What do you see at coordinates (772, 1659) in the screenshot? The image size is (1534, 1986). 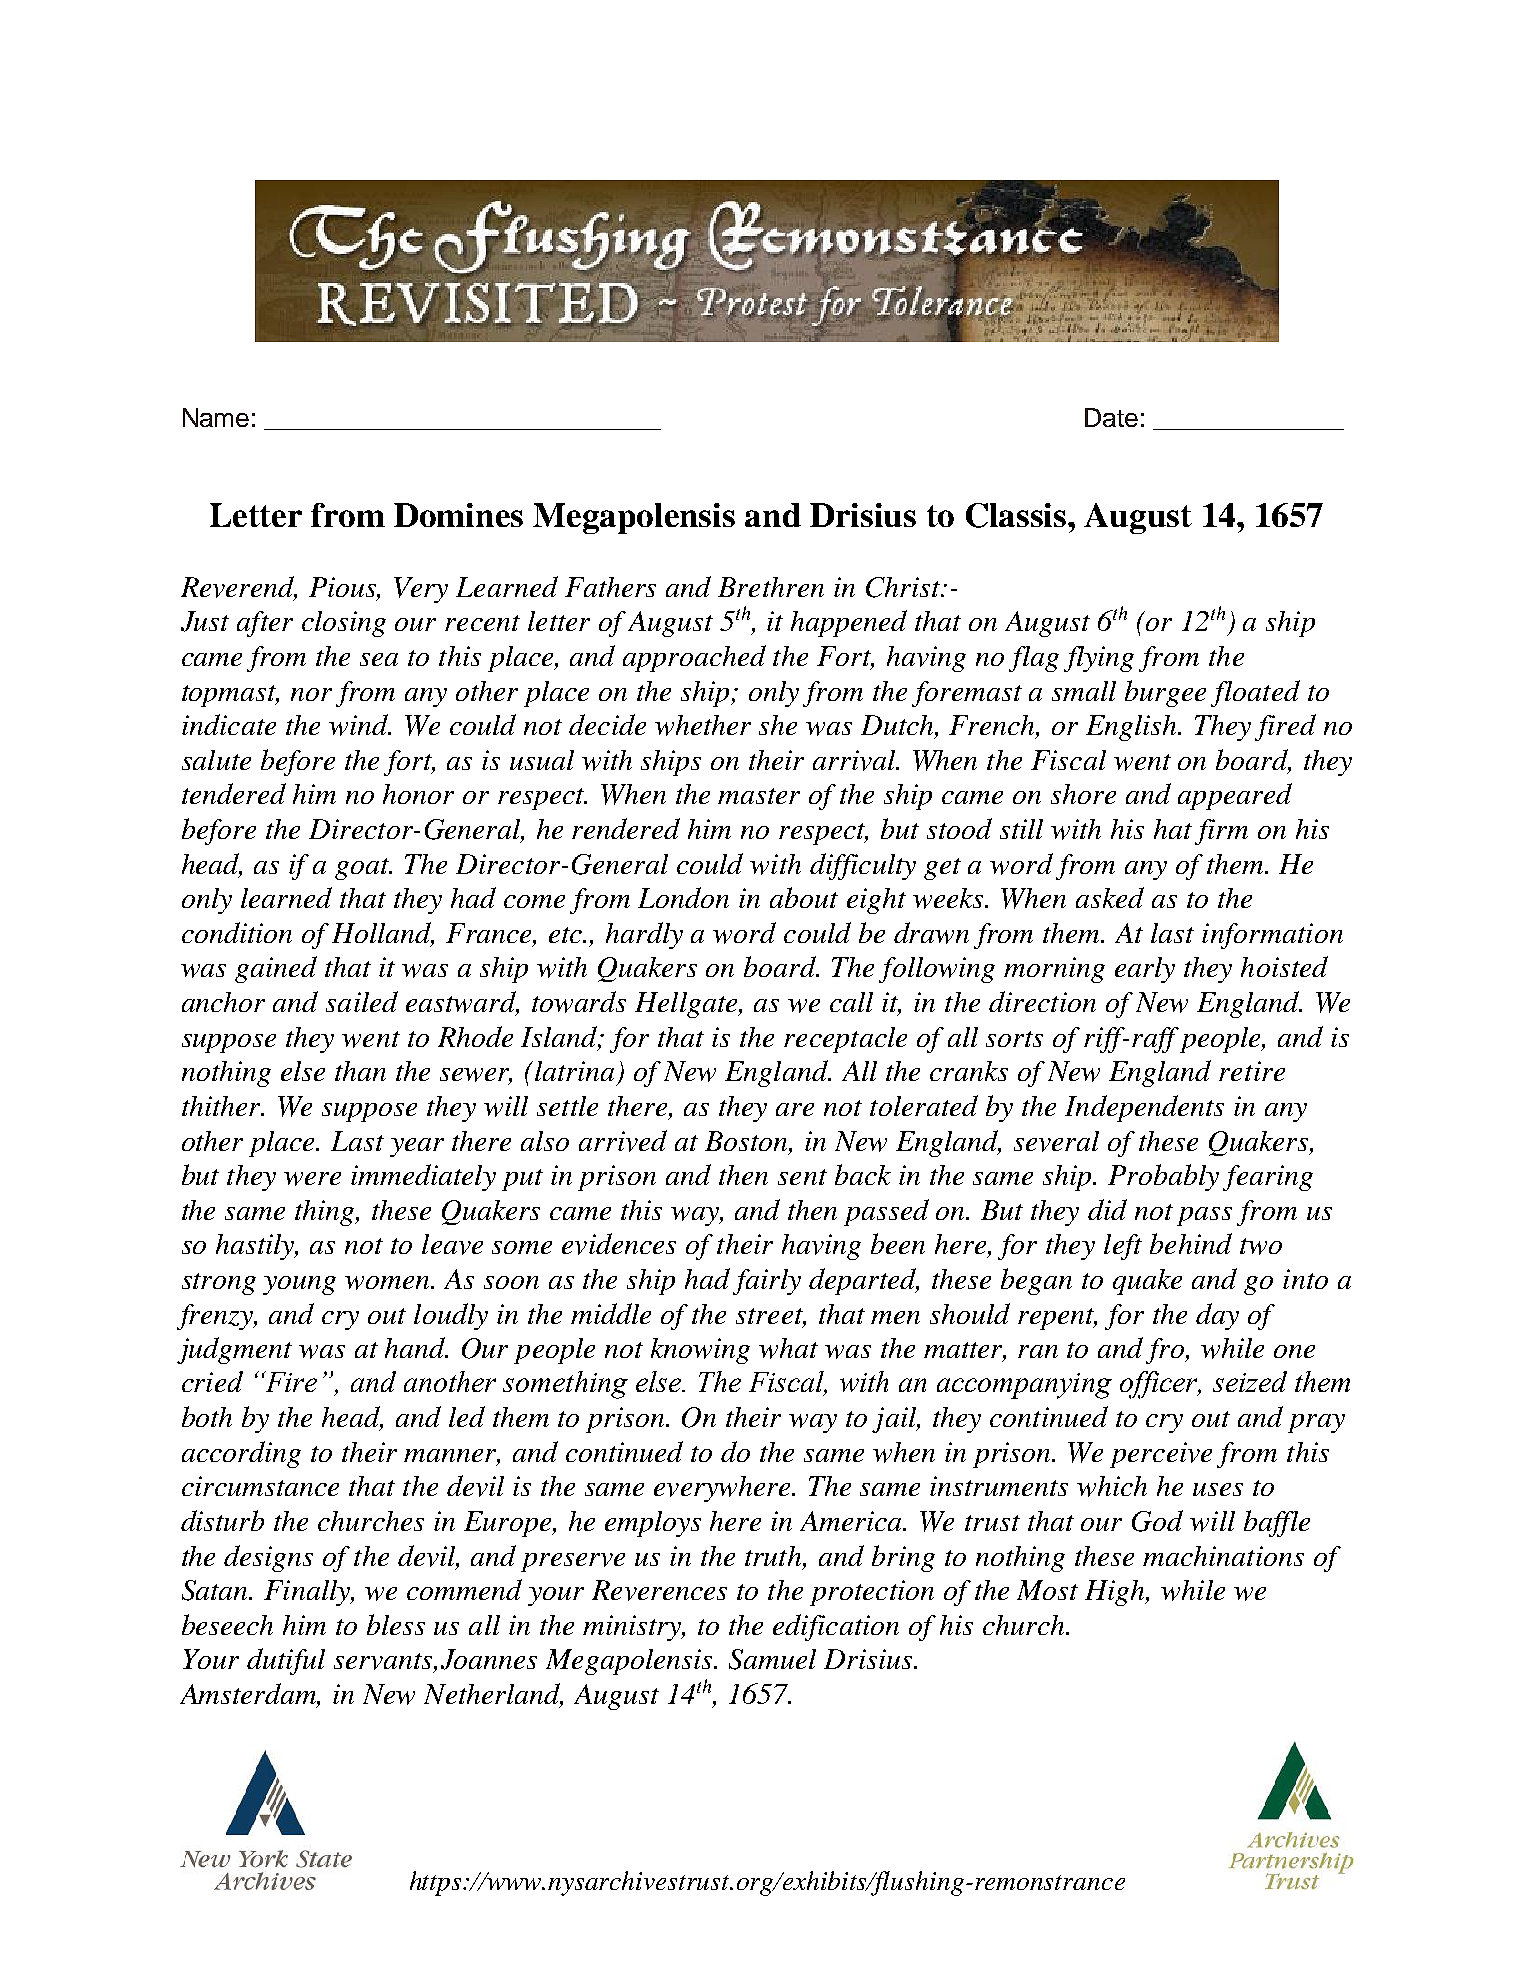 I see `Samuel` at bounding box center [772, 1659].
